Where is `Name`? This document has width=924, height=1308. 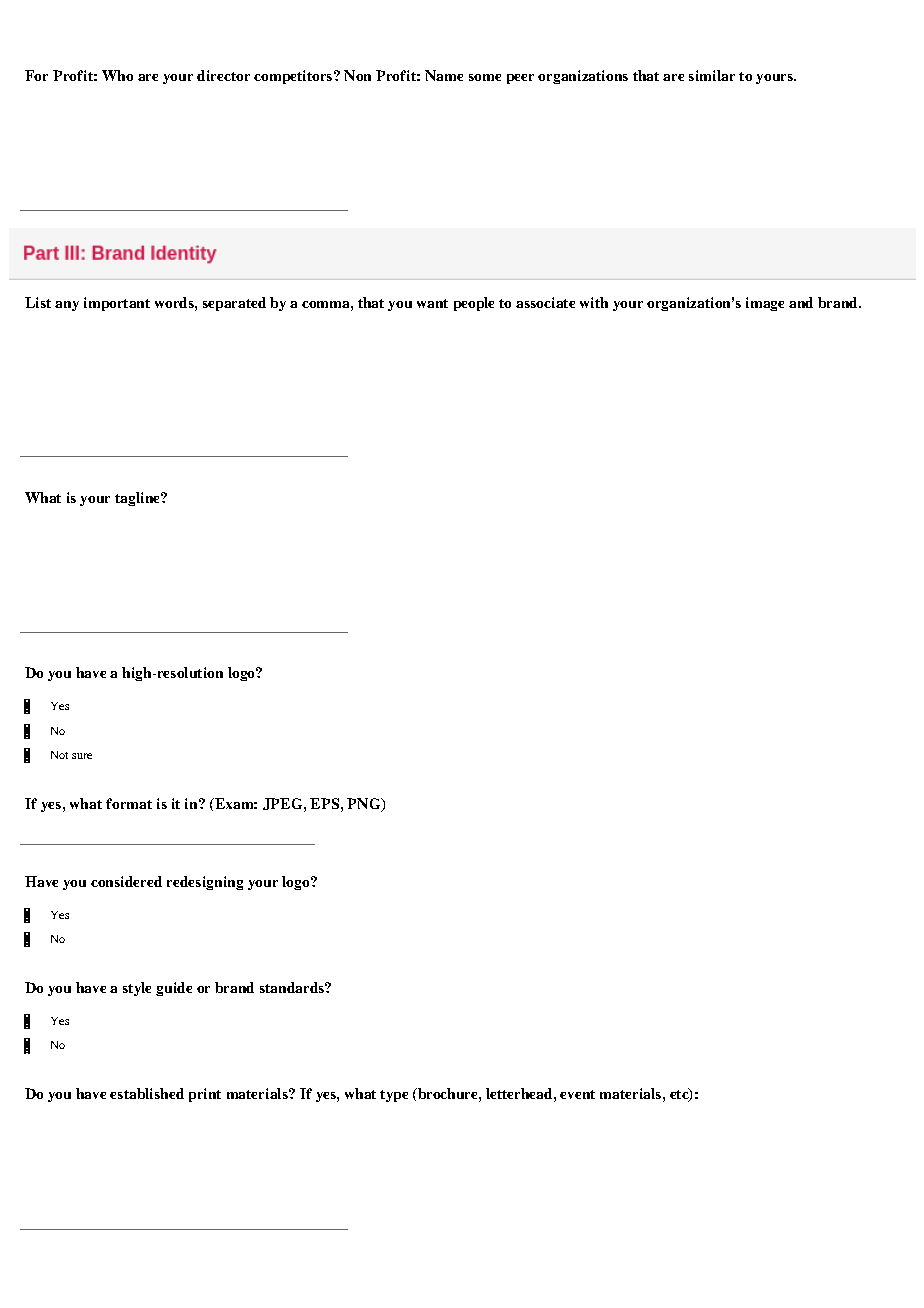 Name is located at coordinates (444, 75).
